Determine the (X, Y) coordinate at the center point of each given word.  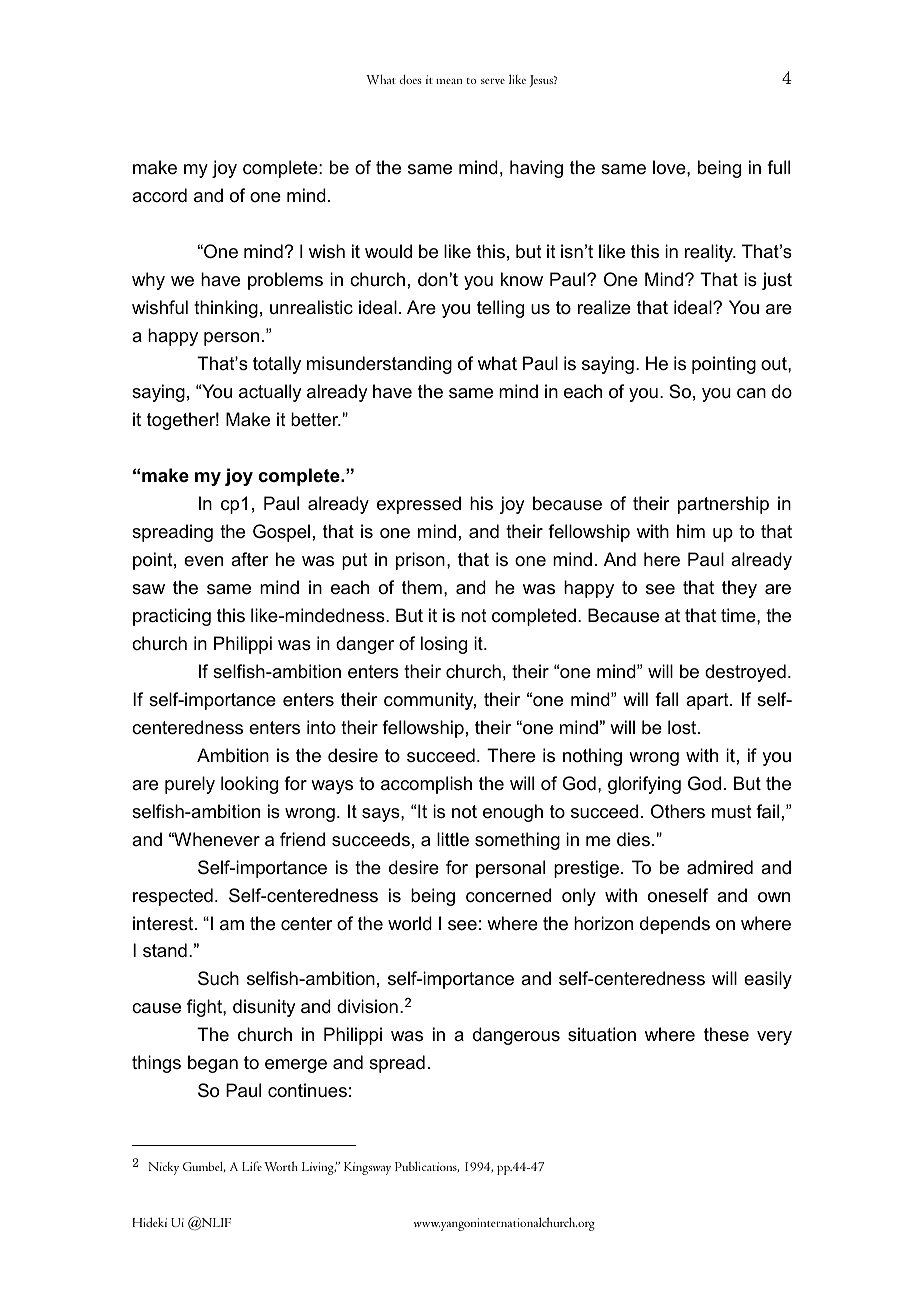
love (670, 167)
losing (444, 645)
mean (449, 81)
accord (159, 195)
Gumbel (204, 1167)
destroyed (745, 673)
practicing (172, 617)
